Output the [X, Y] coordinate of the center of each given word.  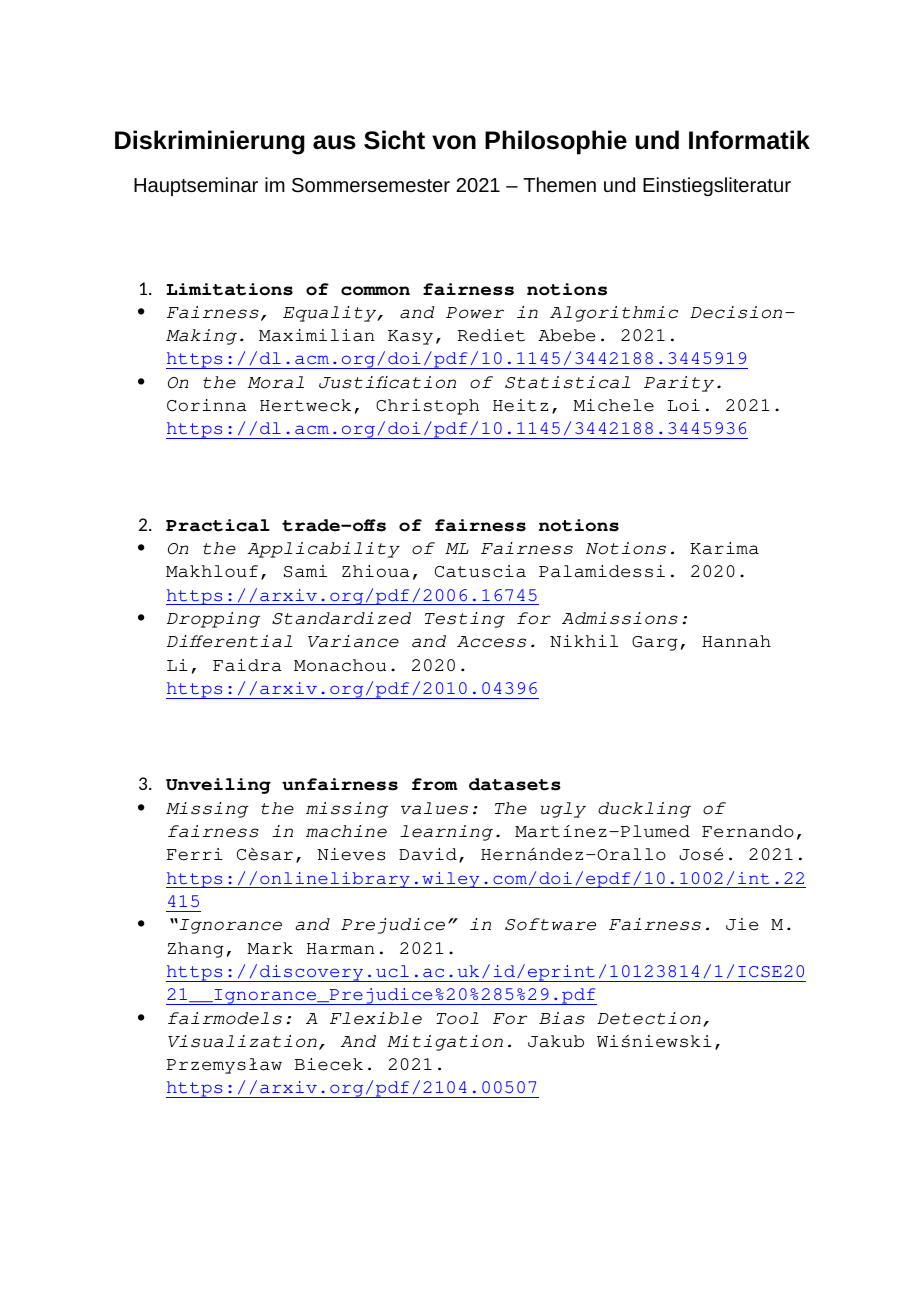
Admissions [620, 618]
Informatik [749, 140]
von [454, 142]
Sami [305, 571]
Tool [457, 1018]
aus [334, 142]
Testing [465, 620]
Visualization [242, 1041]
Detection [649, 1018]
